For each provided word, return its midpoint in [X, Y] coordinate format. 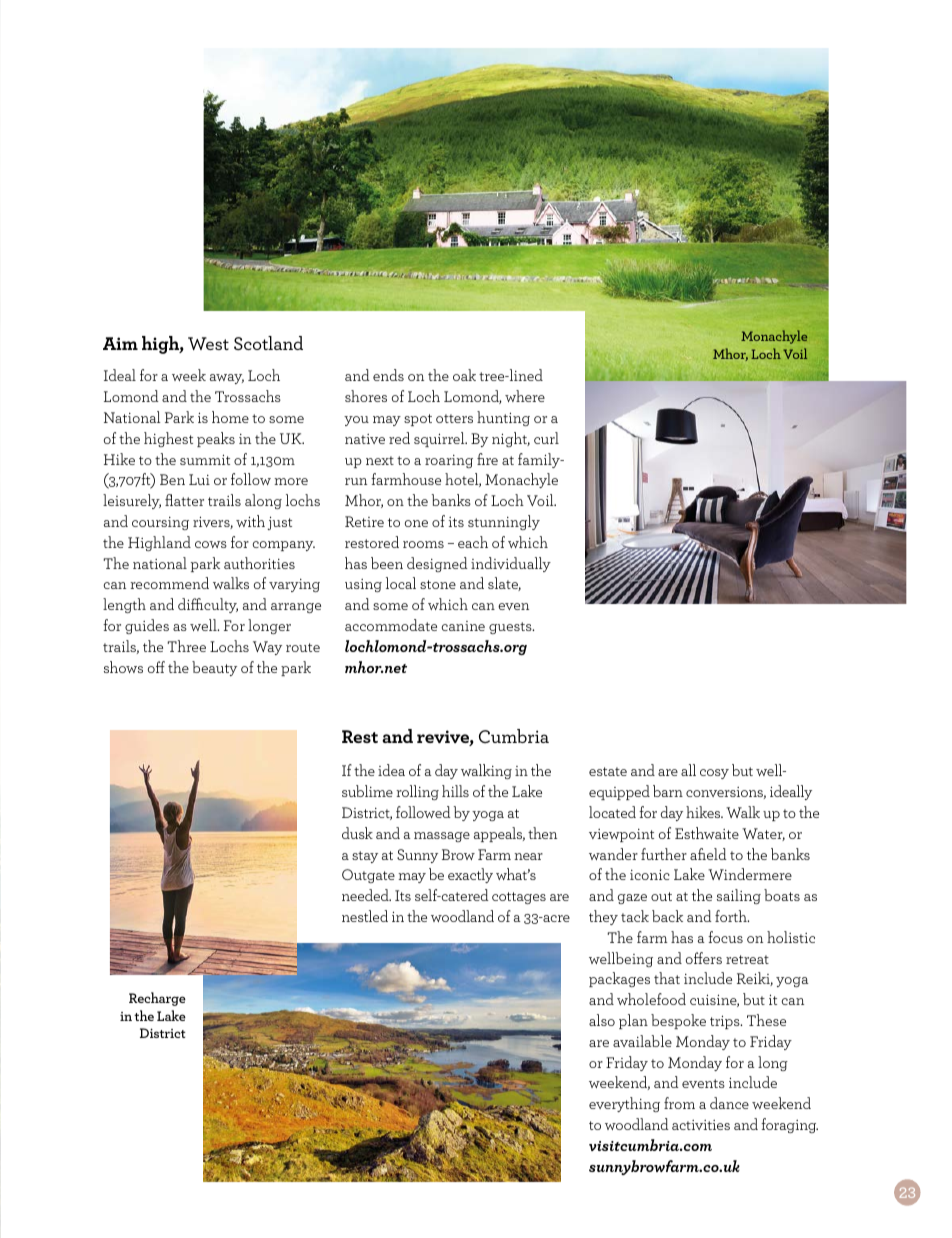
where [525, 396]
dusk [357, 833]
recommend [169, 583]
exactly [470, 875]
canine [463, 626]
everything [624, 1104]
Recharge [157, 999]
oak [464, 375]
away [227, 379]
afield [708, 854]
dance [729, 1103]
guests [511, 628]
